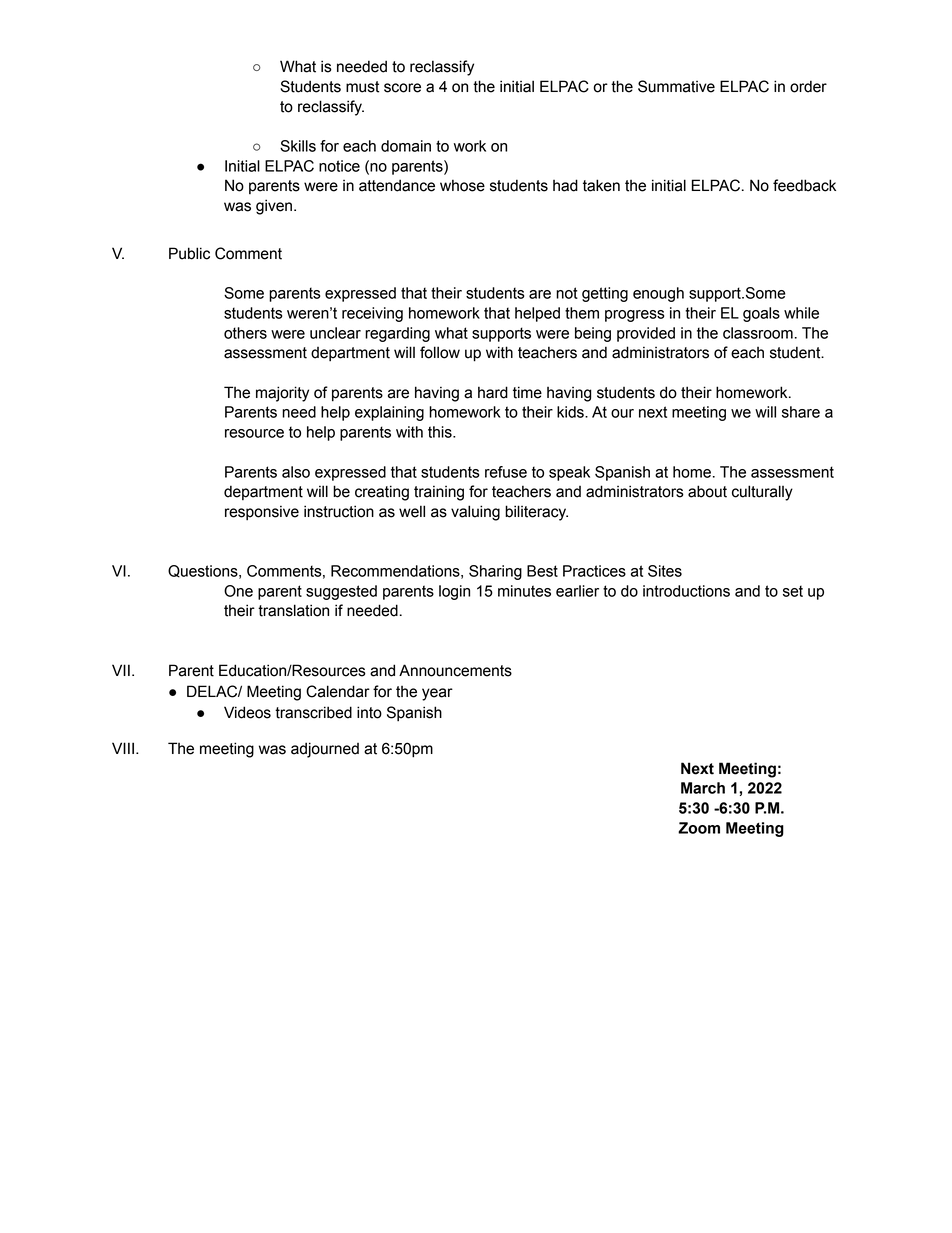  What do you see at coordinates (123, 748) in the image?
I see `VIII` at bounding box center [123, 748].
